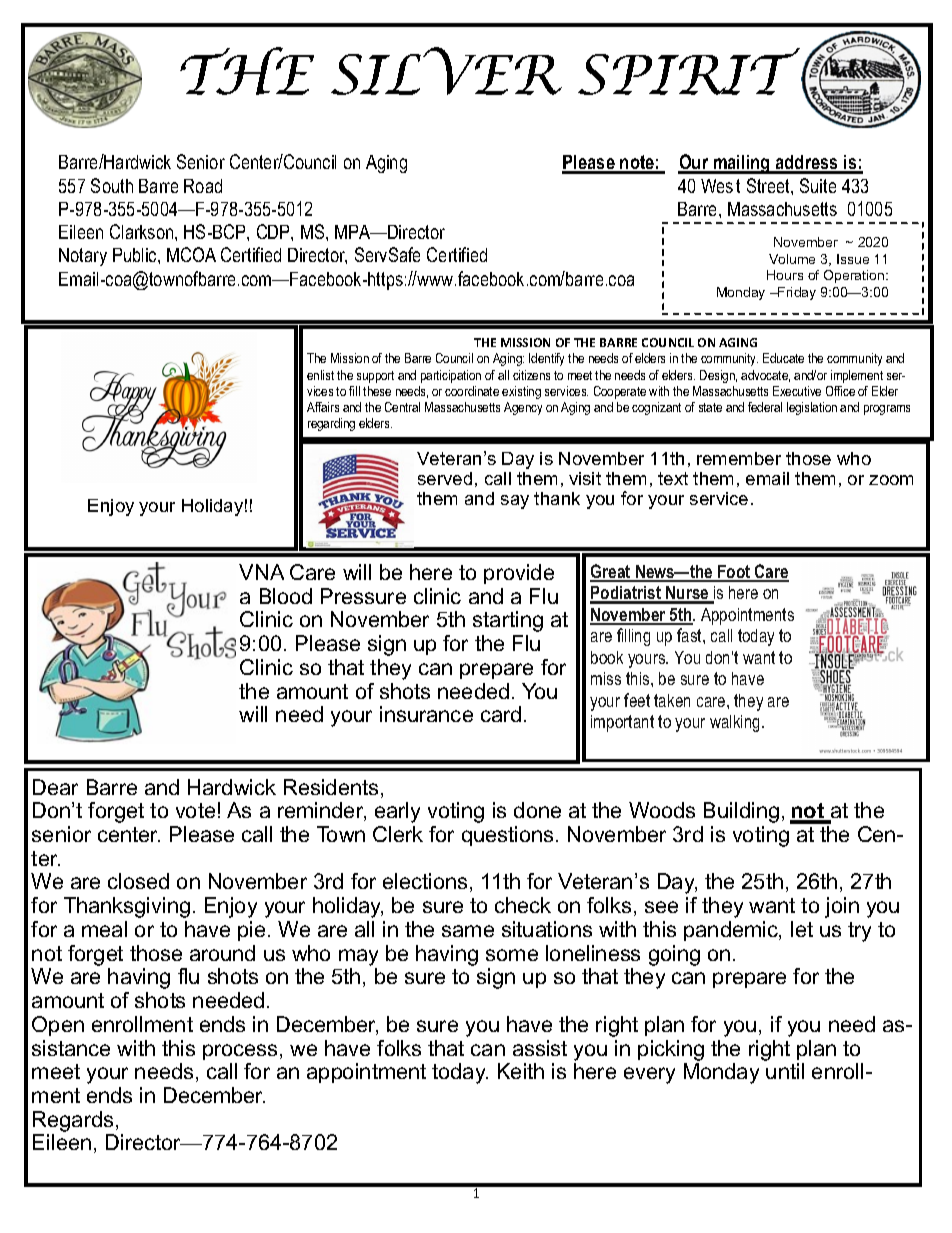 The width and height of the document is (952, 1233). What do you see at coordinates (785, 1071) in the document?
I see `until` at bounding box center [785, 1071].
